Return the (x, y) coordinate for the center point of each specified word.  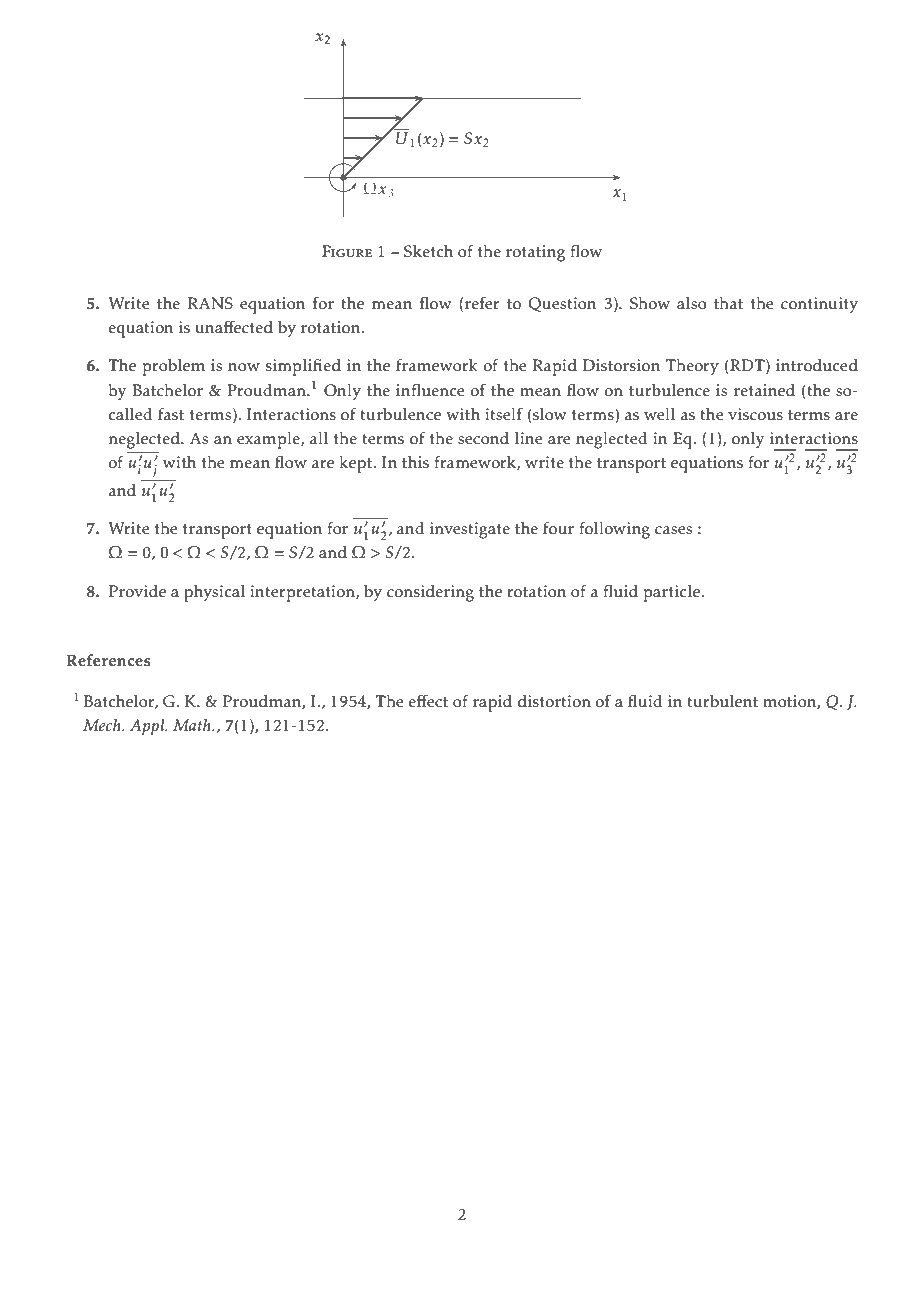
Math (193, 725)
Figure (347, 251)
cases (673, 530)
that (728, 303)
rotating (535, 253)
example (269, 440)
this (415, 462)
